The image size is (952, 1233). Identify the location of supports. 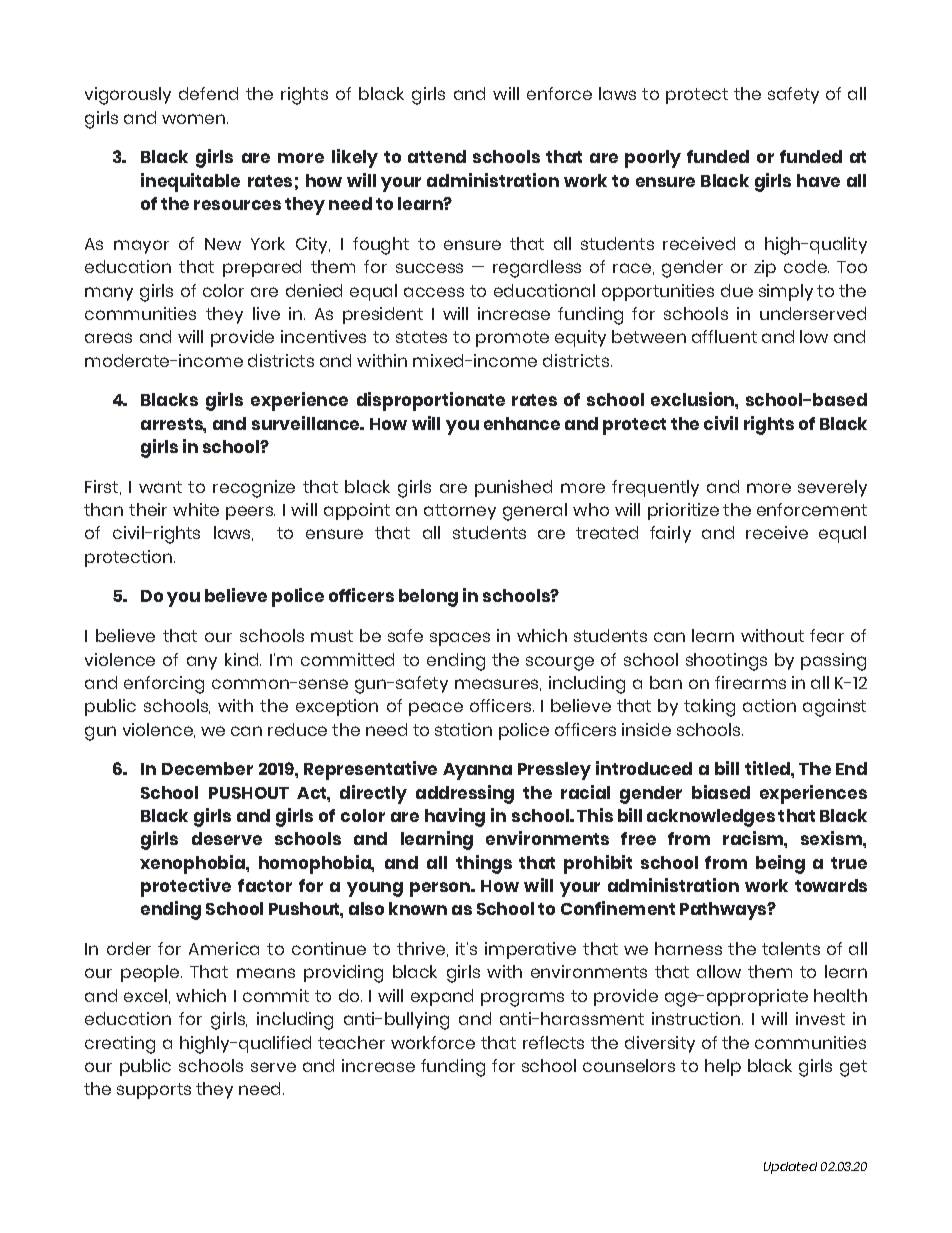
(154, 1091).
